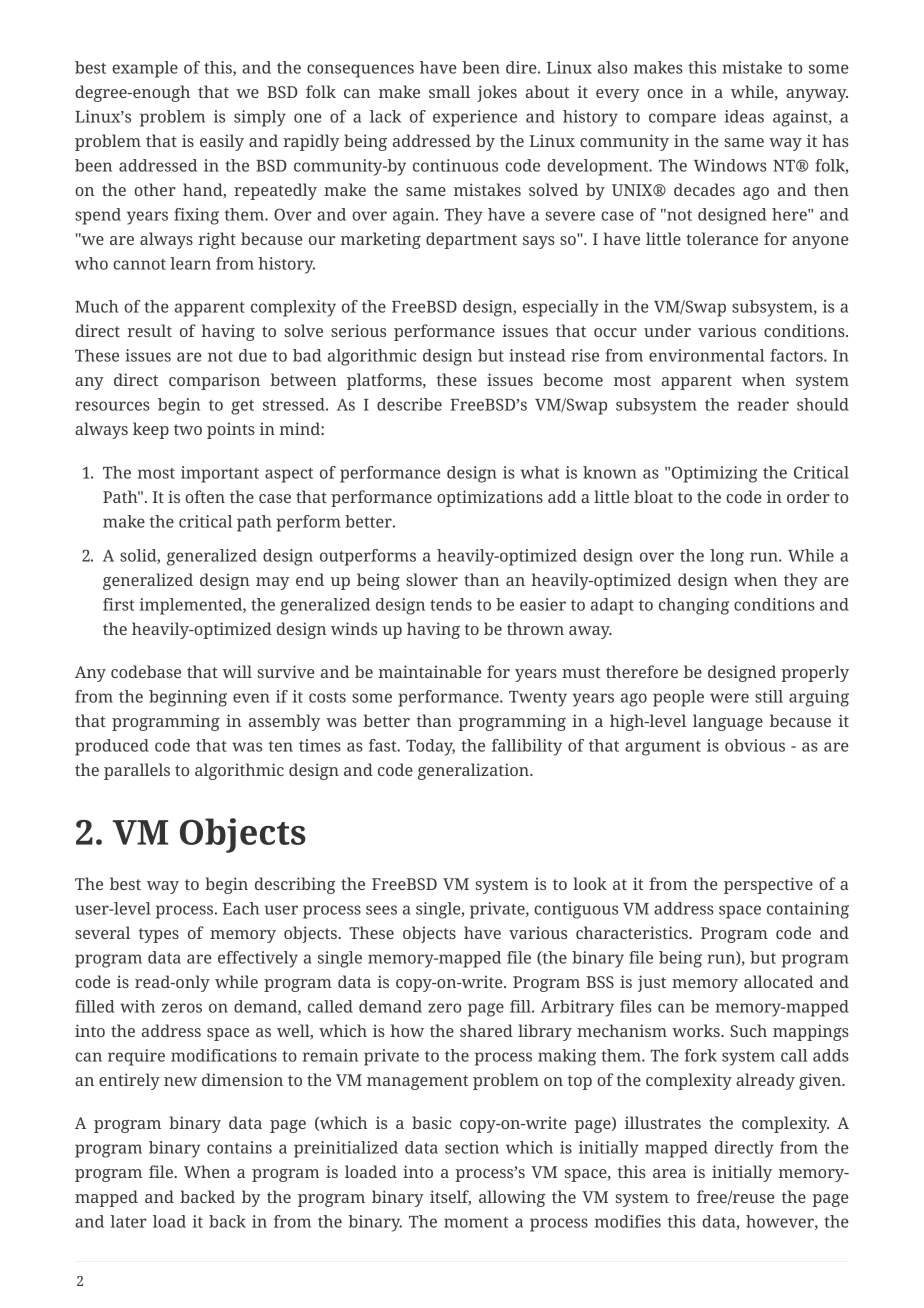 The width and height of the screenshot is (924, 1308). What do you see at coordinates (769, 696) in the screenshot?
I see `still` at bounding box center [769, 696].
